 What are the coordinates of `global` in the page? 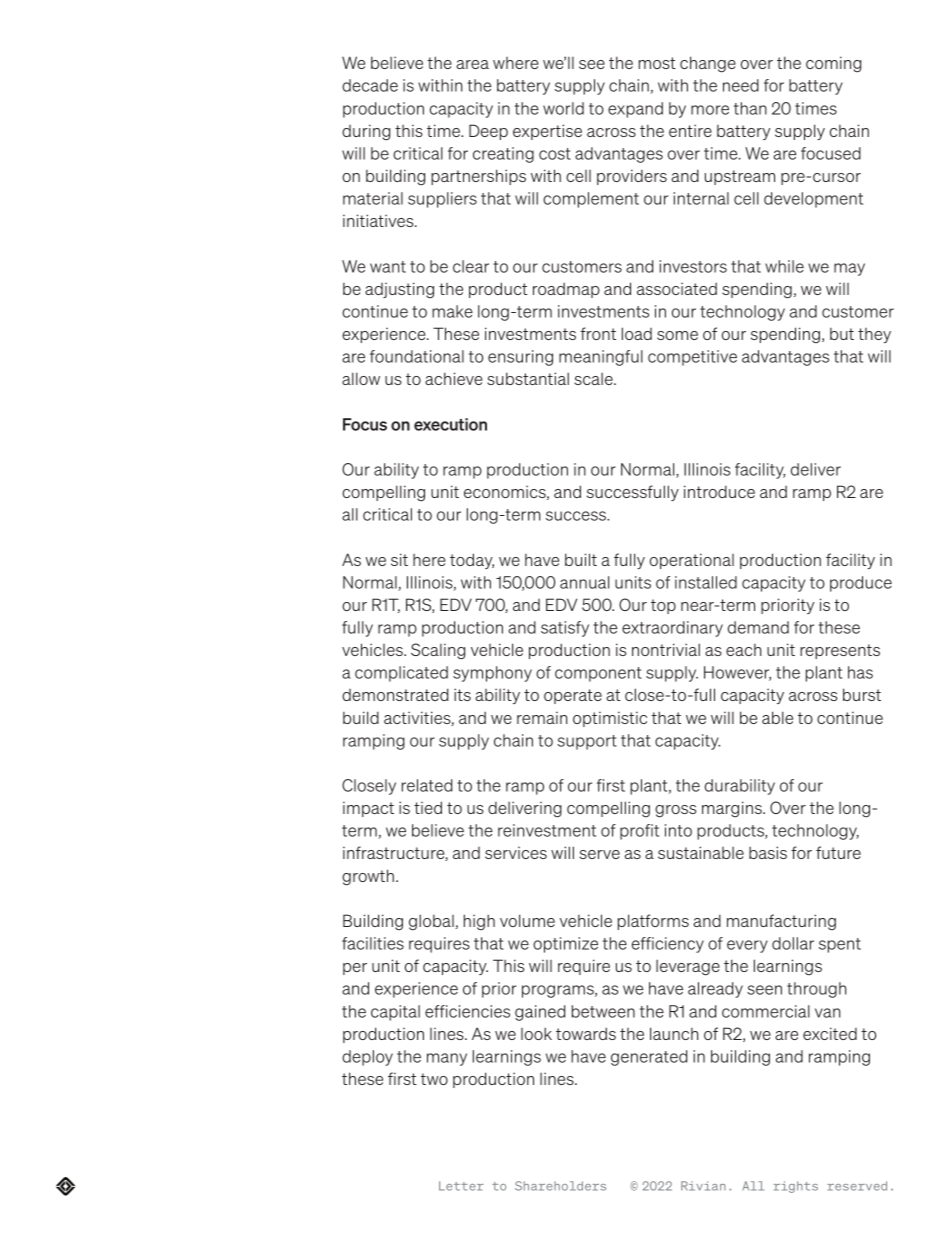 It's located at (432, 922).
